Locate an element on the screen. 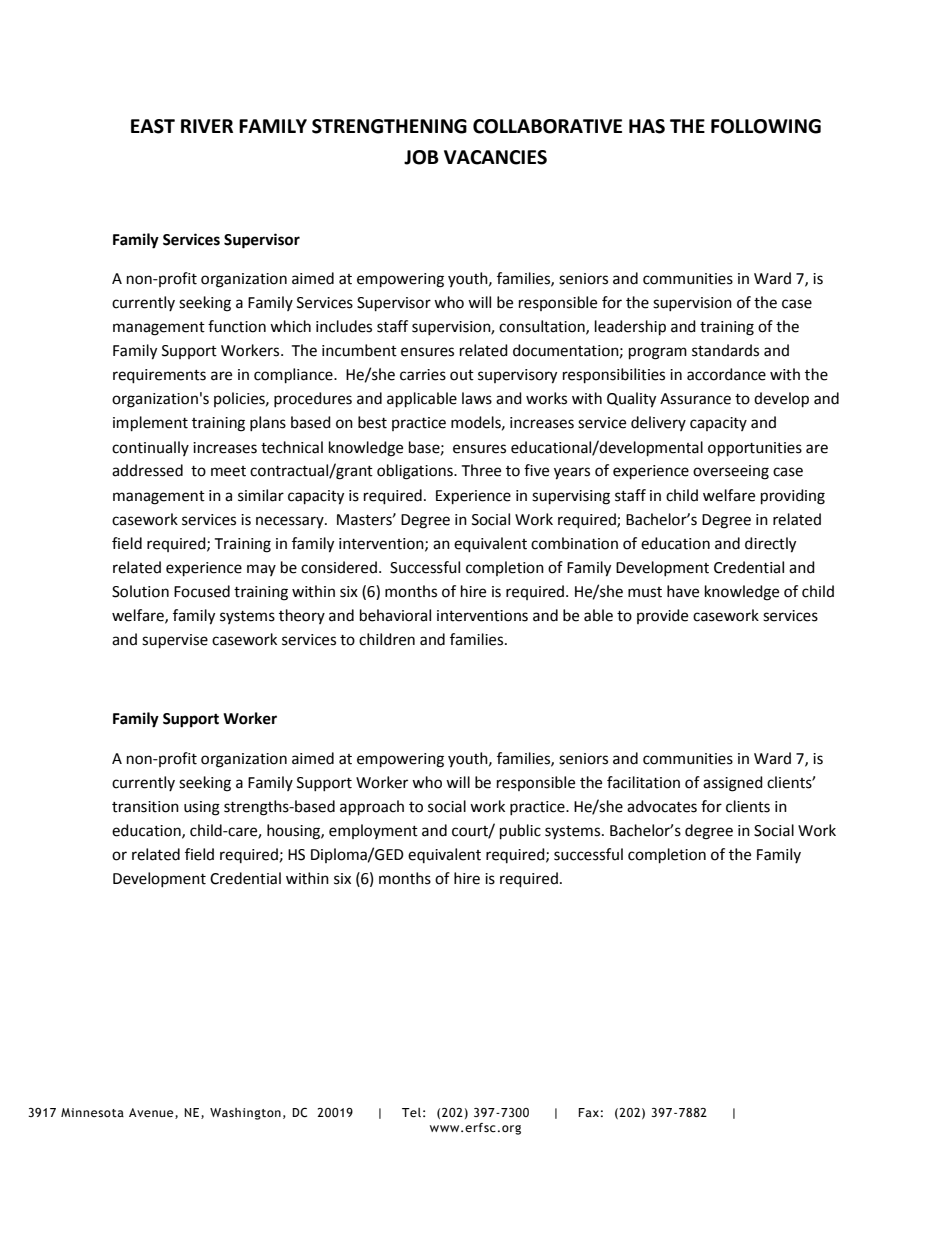 The image size is (952, 1233). EAST is located at coordinates (153, 126).
